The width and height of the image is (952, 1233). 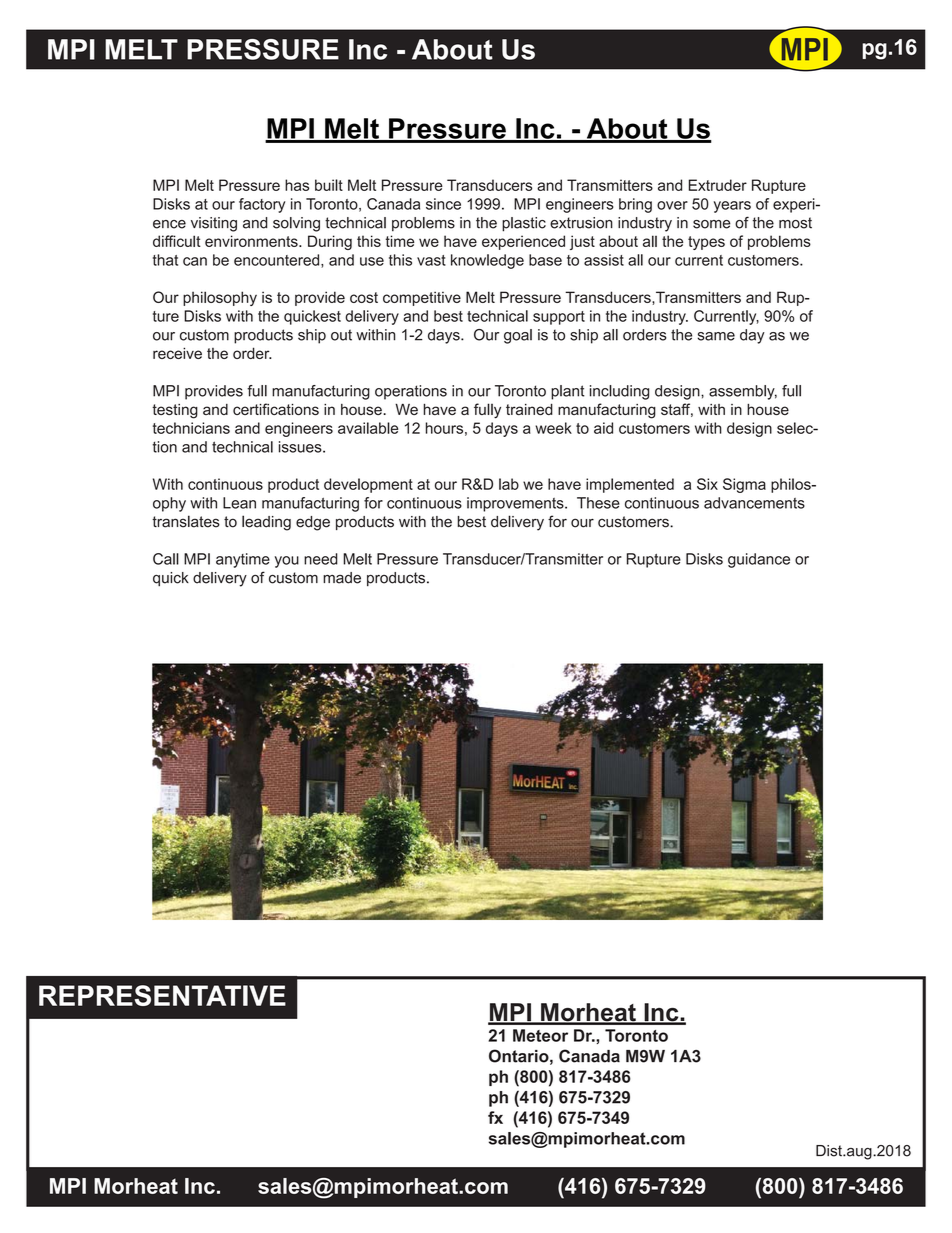 I want to click on improvements, so click(x=516, y=504).
